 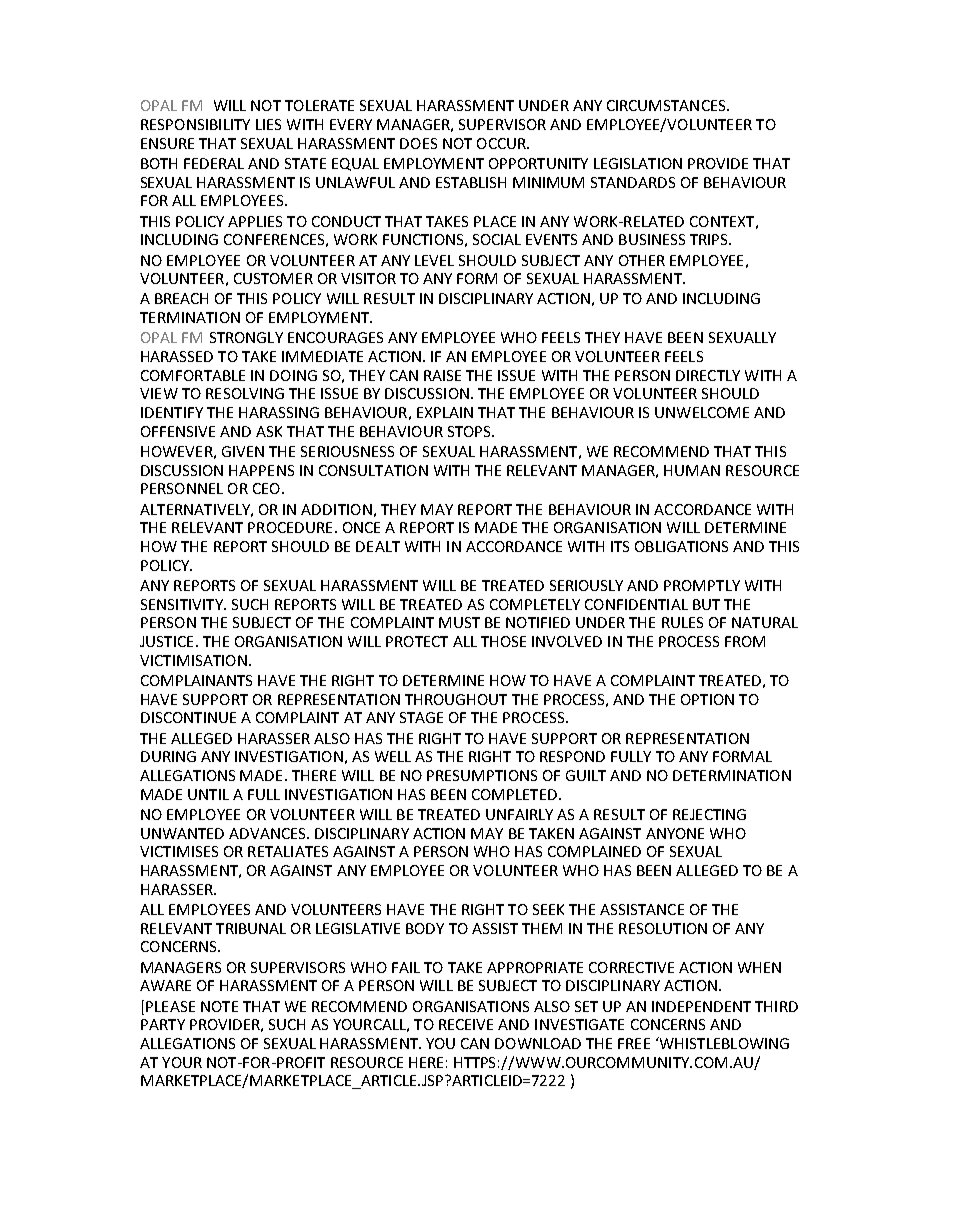 What do you see at coordinates (667, 105) in the document?
I see `CIRCUMSTANCES` at bounding box center [667, 105].
